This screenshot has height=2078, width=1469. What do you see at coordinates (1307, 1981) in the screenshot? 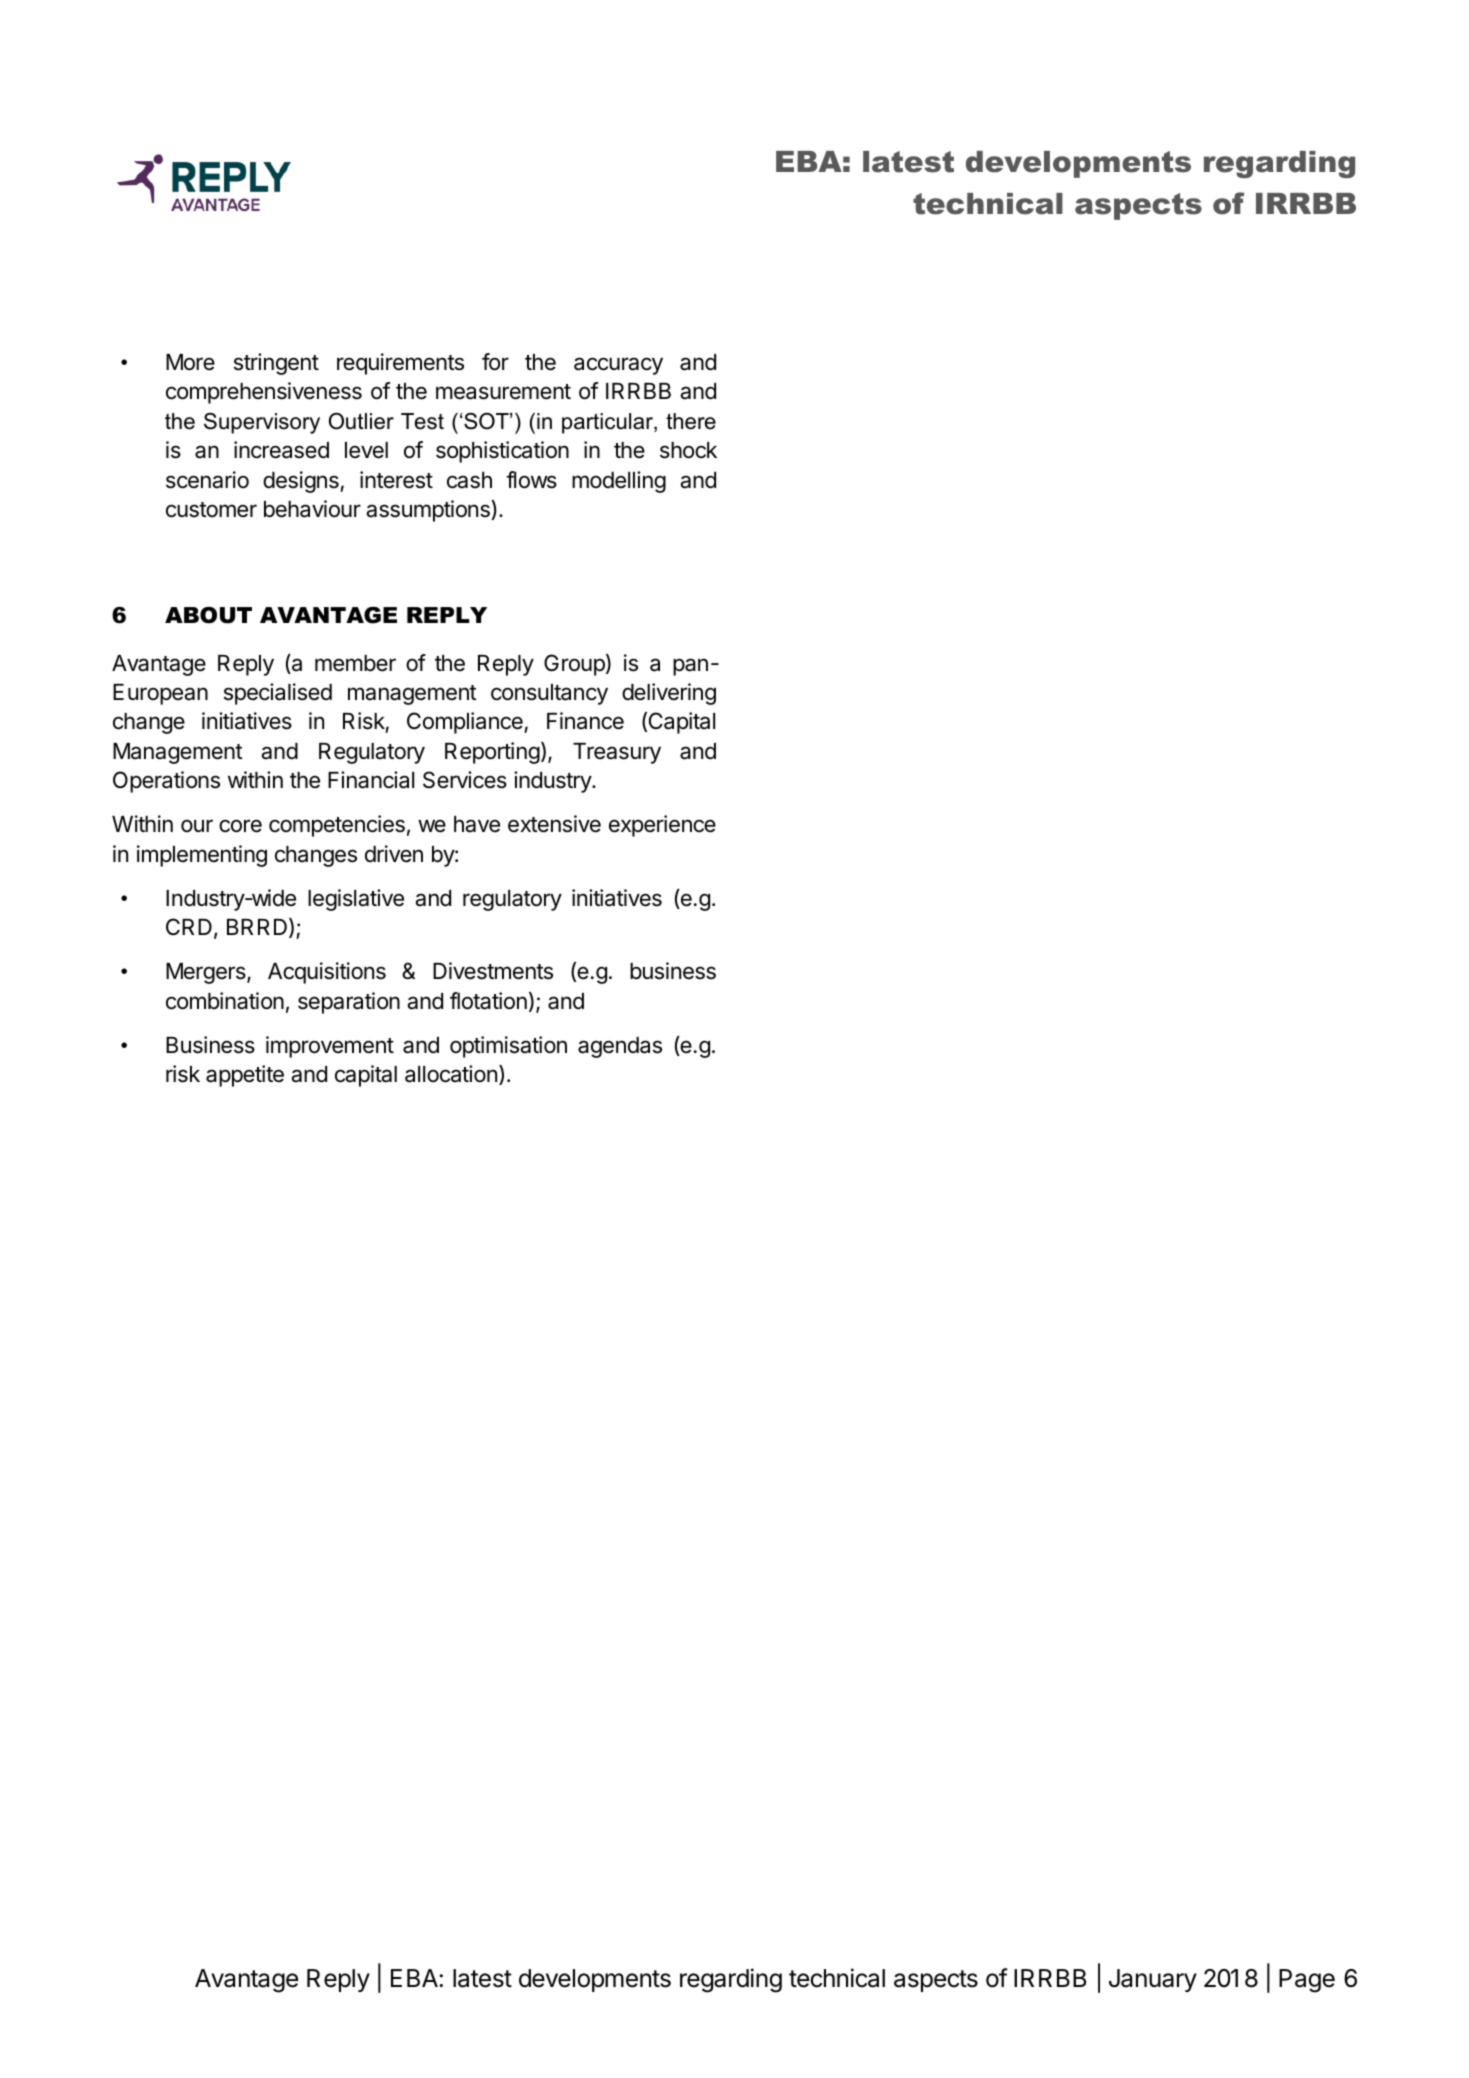
I see `Page` at bounding box center [1307, 1981].
